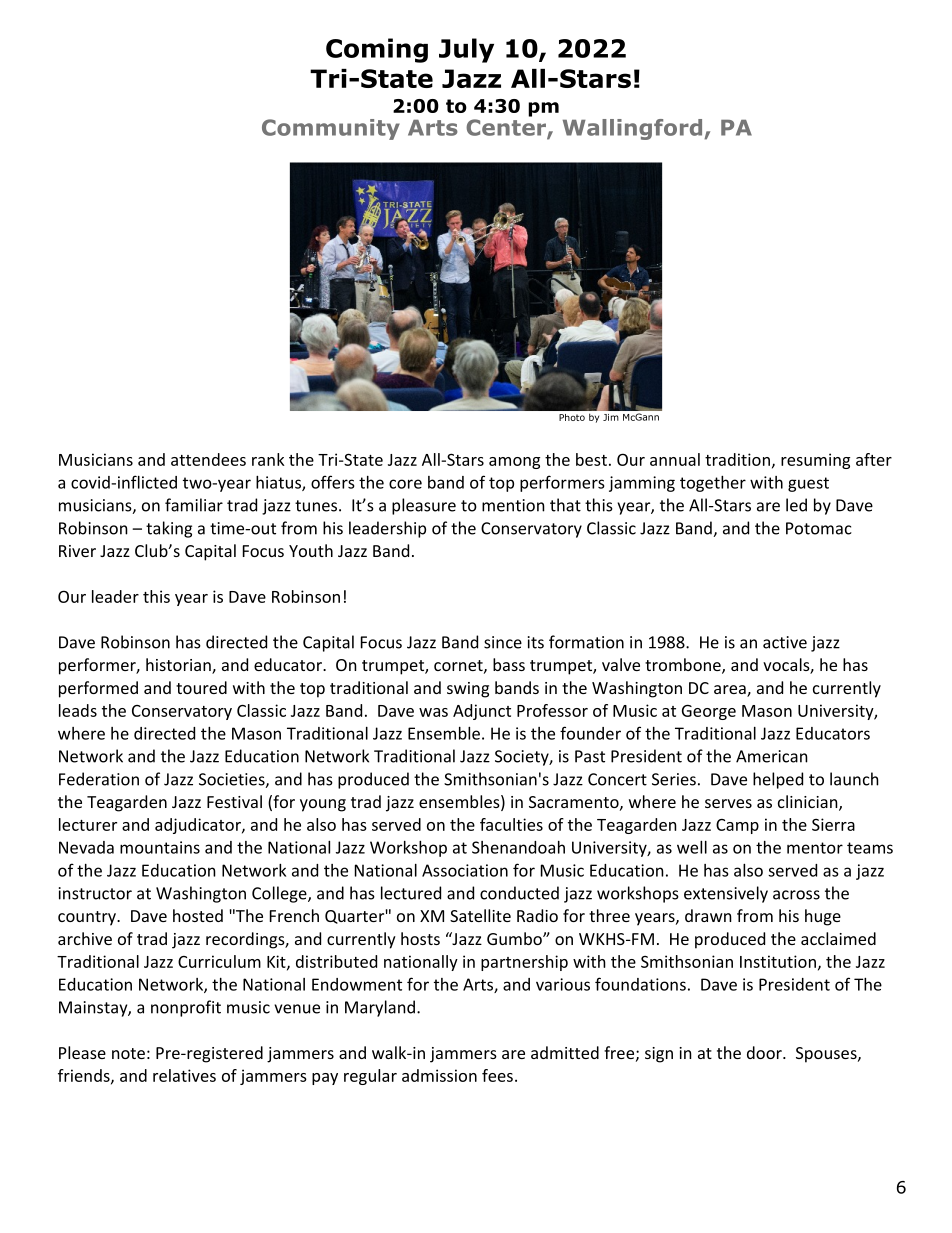 The image size is (952, 1233). I want to click on attendees, so click(208, 459).
